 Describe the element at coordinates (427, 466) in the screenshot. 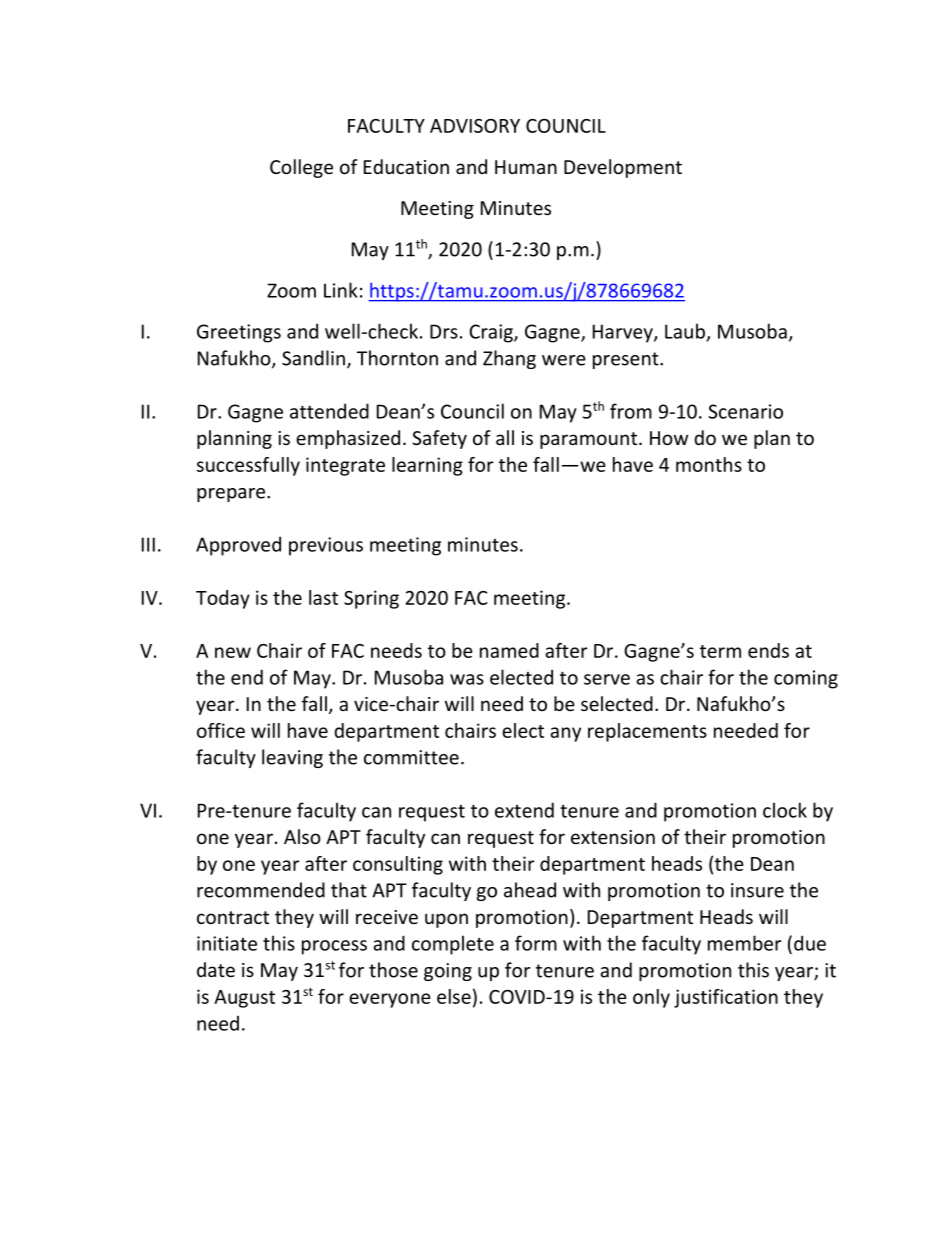

I see `learning` at that location.
